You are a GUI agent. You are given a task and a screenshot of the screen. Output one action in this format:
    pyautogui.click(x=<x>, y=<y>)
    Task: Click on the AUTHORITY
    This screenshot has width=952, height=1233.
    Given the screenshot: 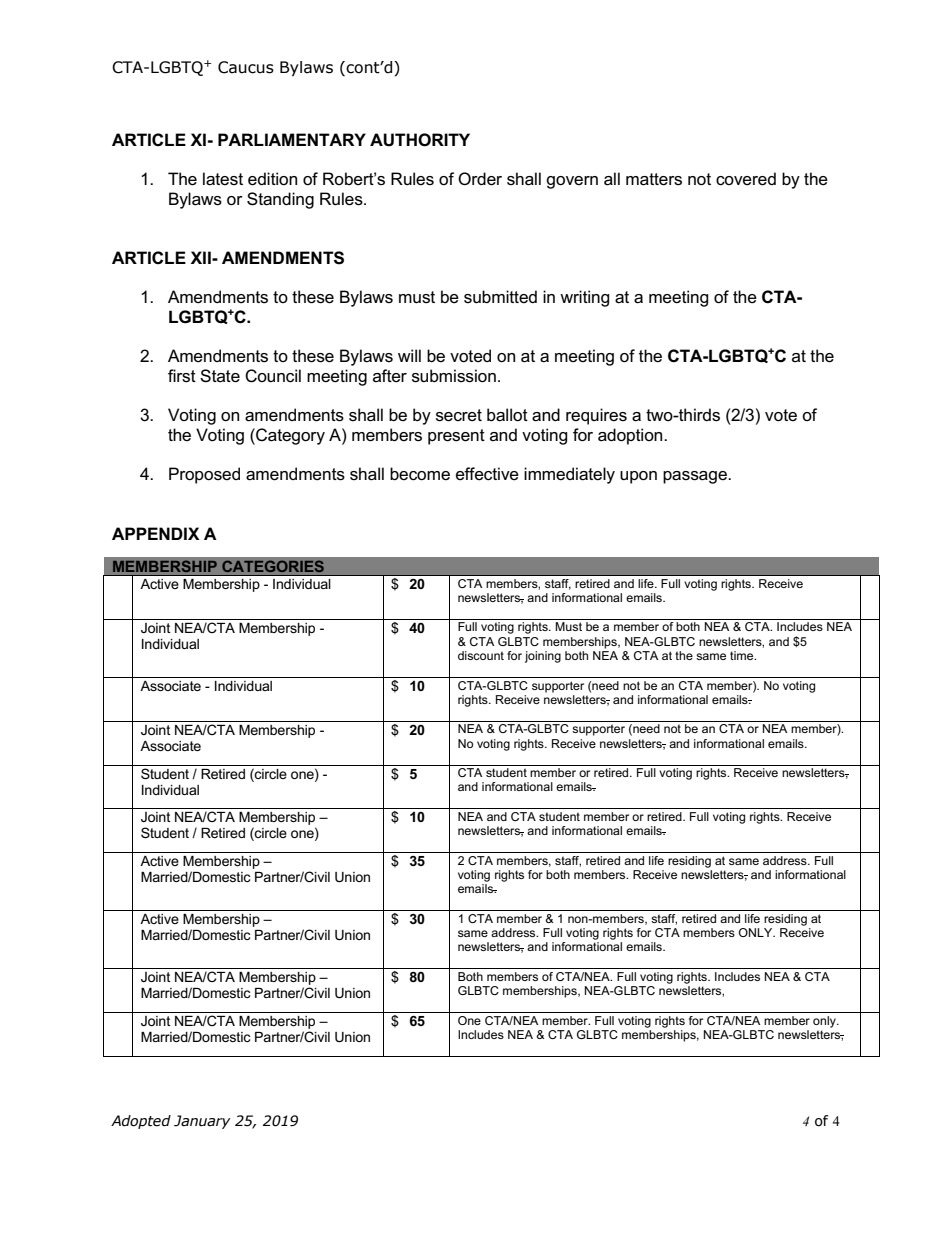 What is the action you would take?
    pyautogui.click(x=420, y=140)
